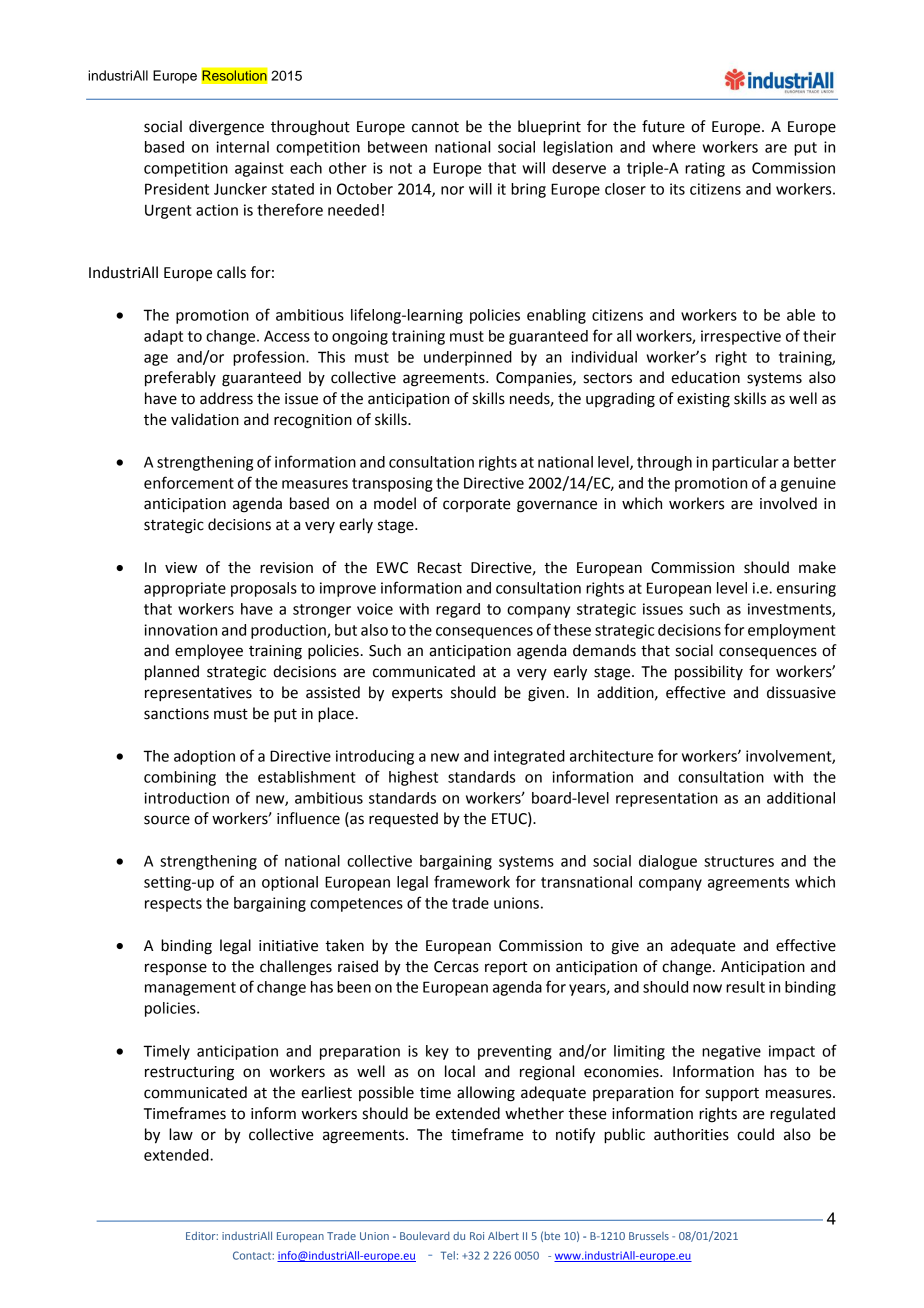 This image has width=924, height=1308. What do you see at coordinates (209, 651) in the image?
I see `employee` at bounding box center [209, 651].
